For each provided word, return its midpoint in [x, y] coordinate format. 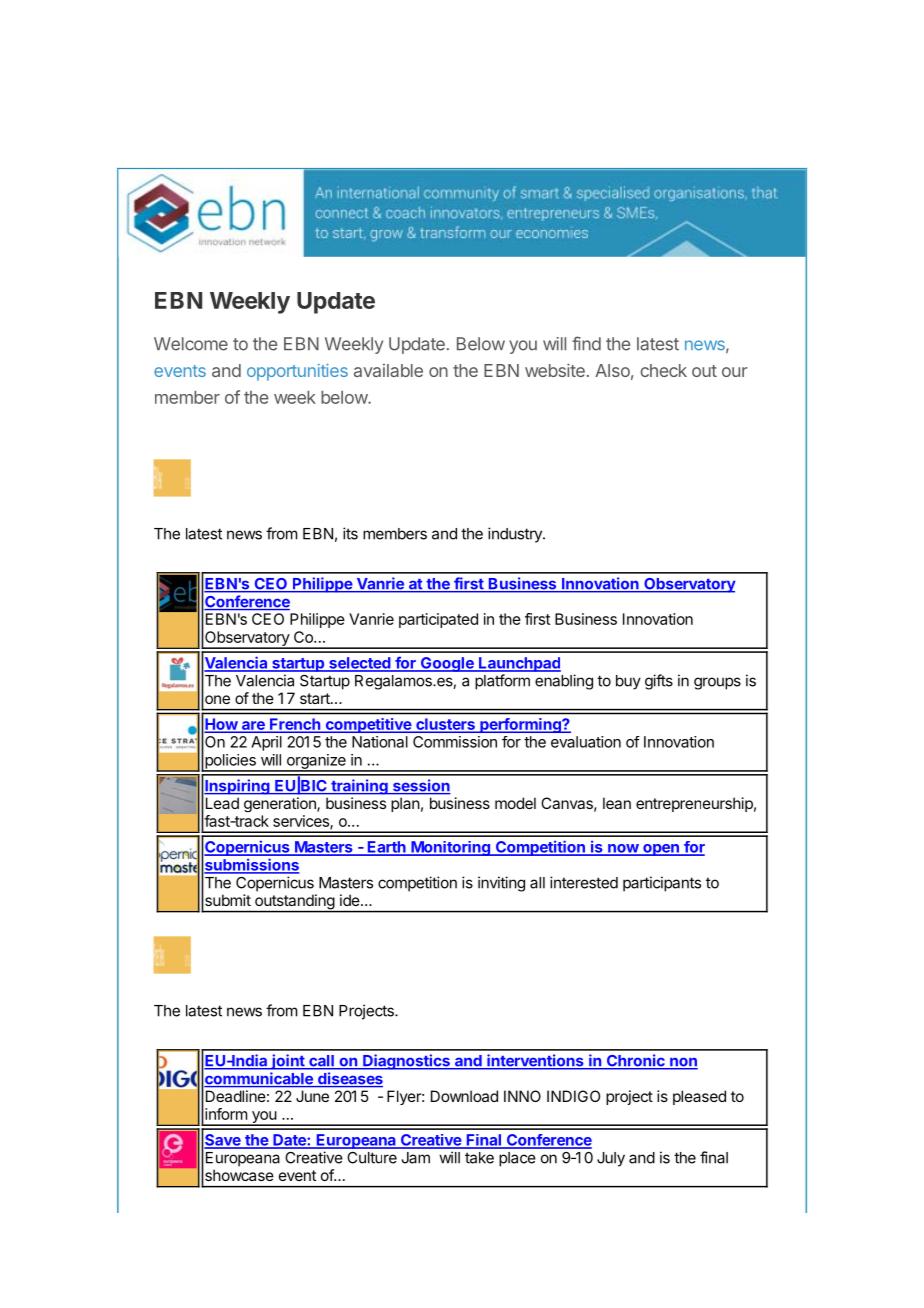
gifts [659, 682]
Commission [455, 742]
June [312, 1096]
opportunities [297, 372]
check [663, 370]
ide [351, 900]
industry [516, 535]
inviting [501, 884]
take [479, 1158]
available [388, 370]
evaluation [586, 742]
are [253, 726]
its [350, 533]
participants [662, 884]
